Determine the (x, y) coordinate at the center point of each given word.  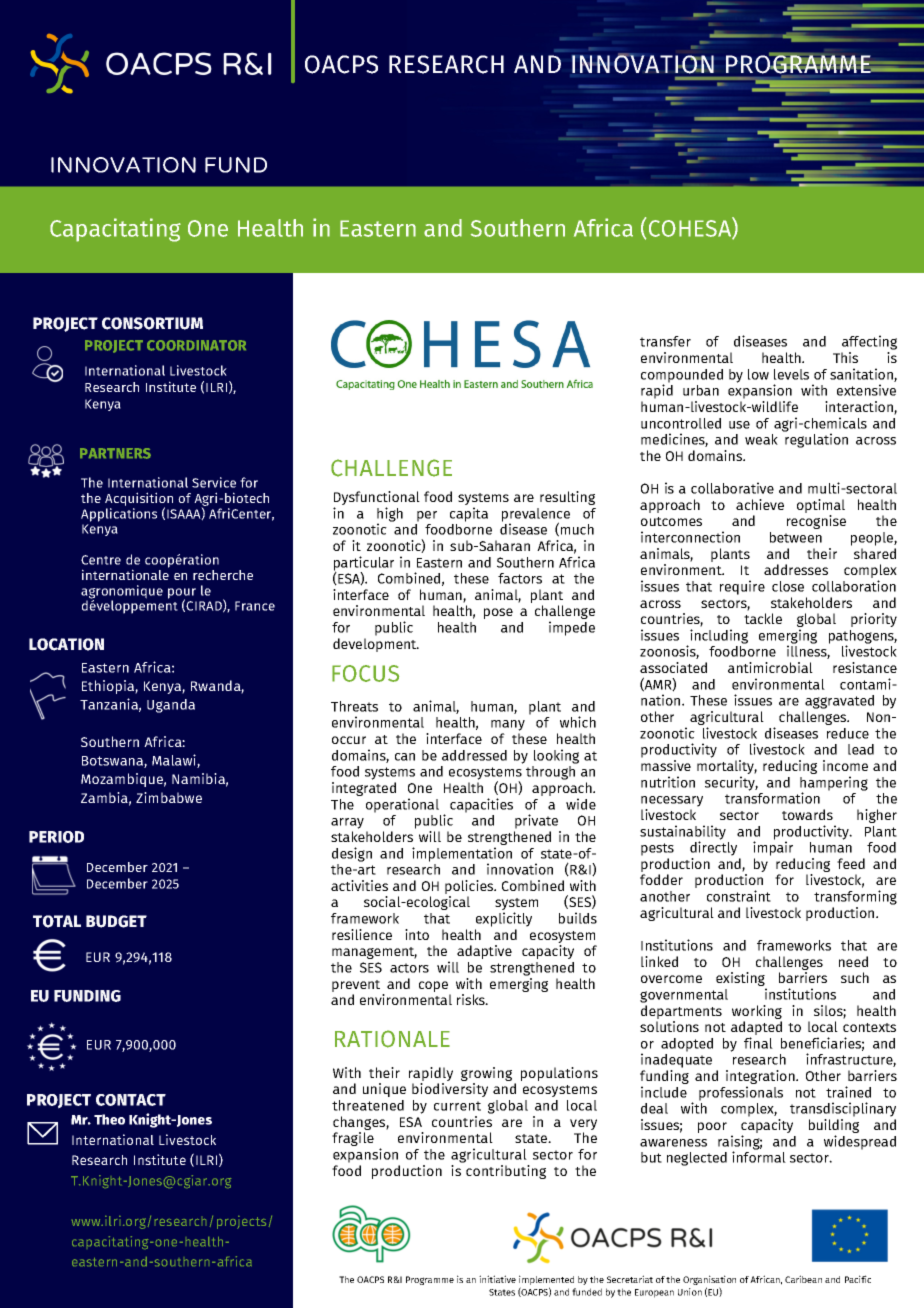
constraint (739, 896)
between (796, 537)
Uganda (171, 706)
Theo (109, 1119)
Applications (119, 515)
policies (470, 888)
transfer (665, 341)
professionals (741, 1093)
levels (791, 374)
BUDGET (116, 921)
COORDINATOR (196, 345)
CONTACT (131, 1100)
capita (469, 514)
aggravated (839, 702)
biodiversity (450, 1090)
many (508, 725)
